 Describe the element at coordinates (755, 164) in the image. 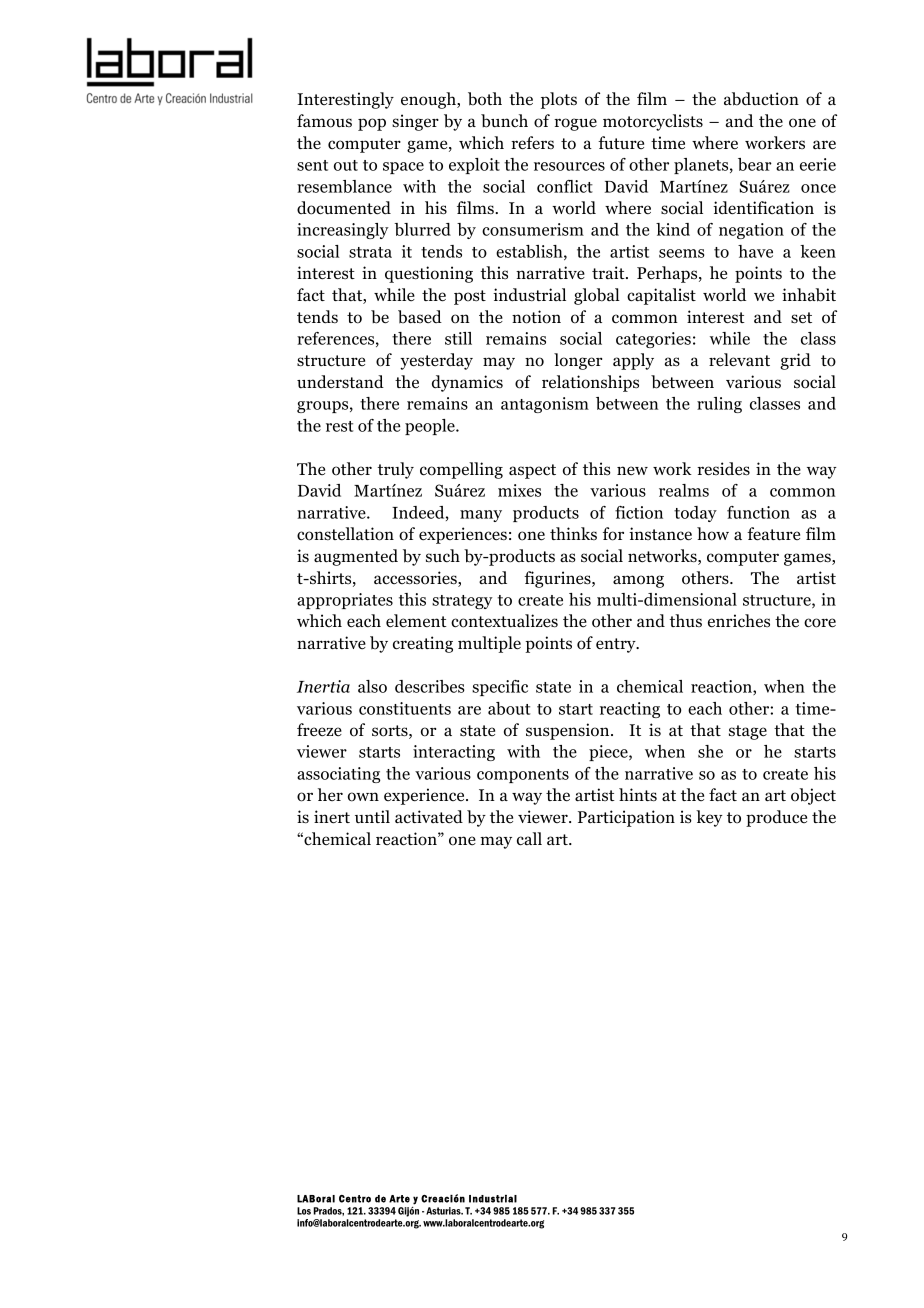

I see `bear` at that location.
